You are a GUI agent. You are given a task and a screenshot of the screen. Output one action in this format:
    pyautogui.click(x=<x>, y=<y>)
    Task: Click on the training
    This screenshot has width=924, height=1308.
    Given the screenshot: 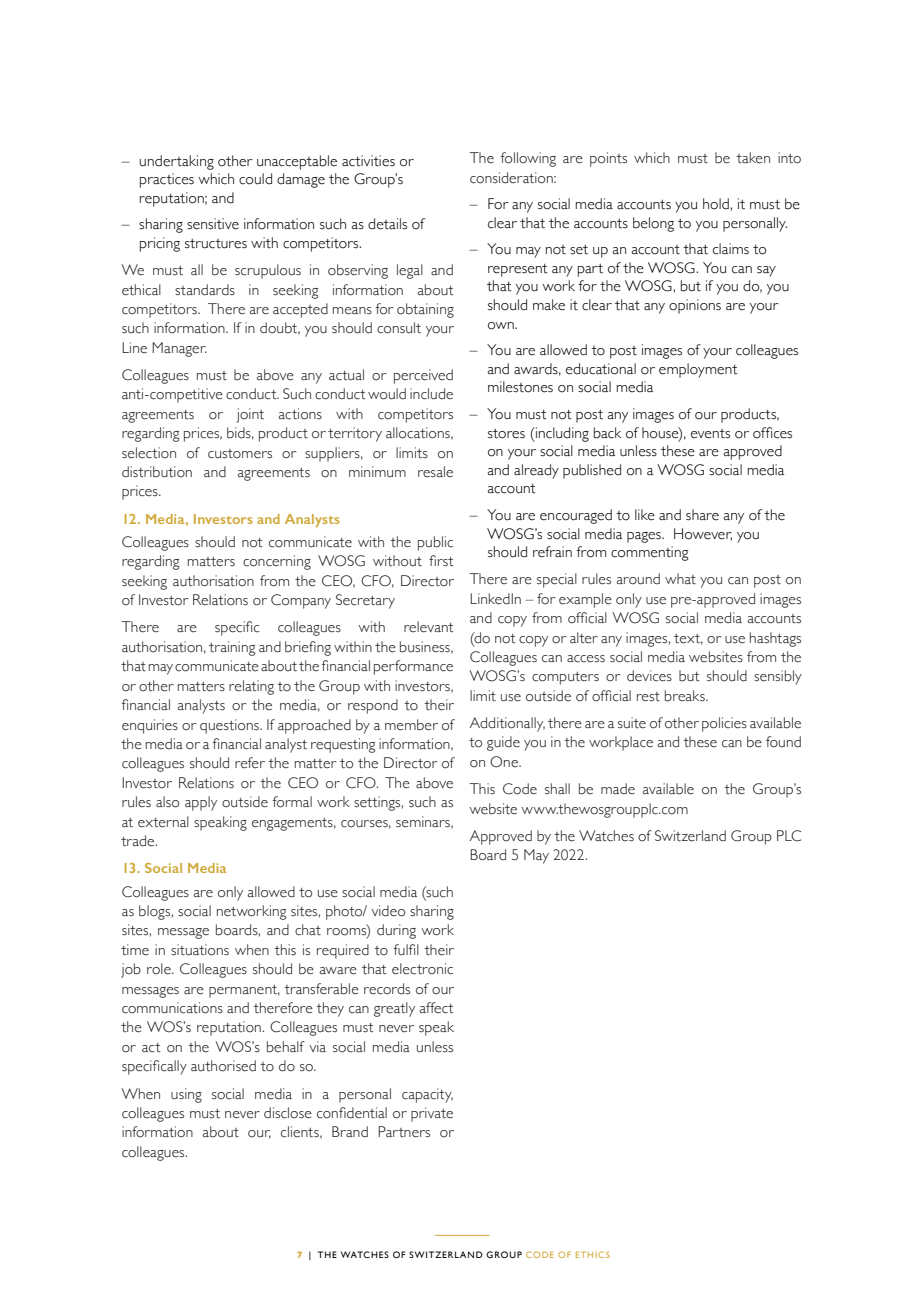 What is the action you would take?
    pyautogui.click(x=232, y=648)
